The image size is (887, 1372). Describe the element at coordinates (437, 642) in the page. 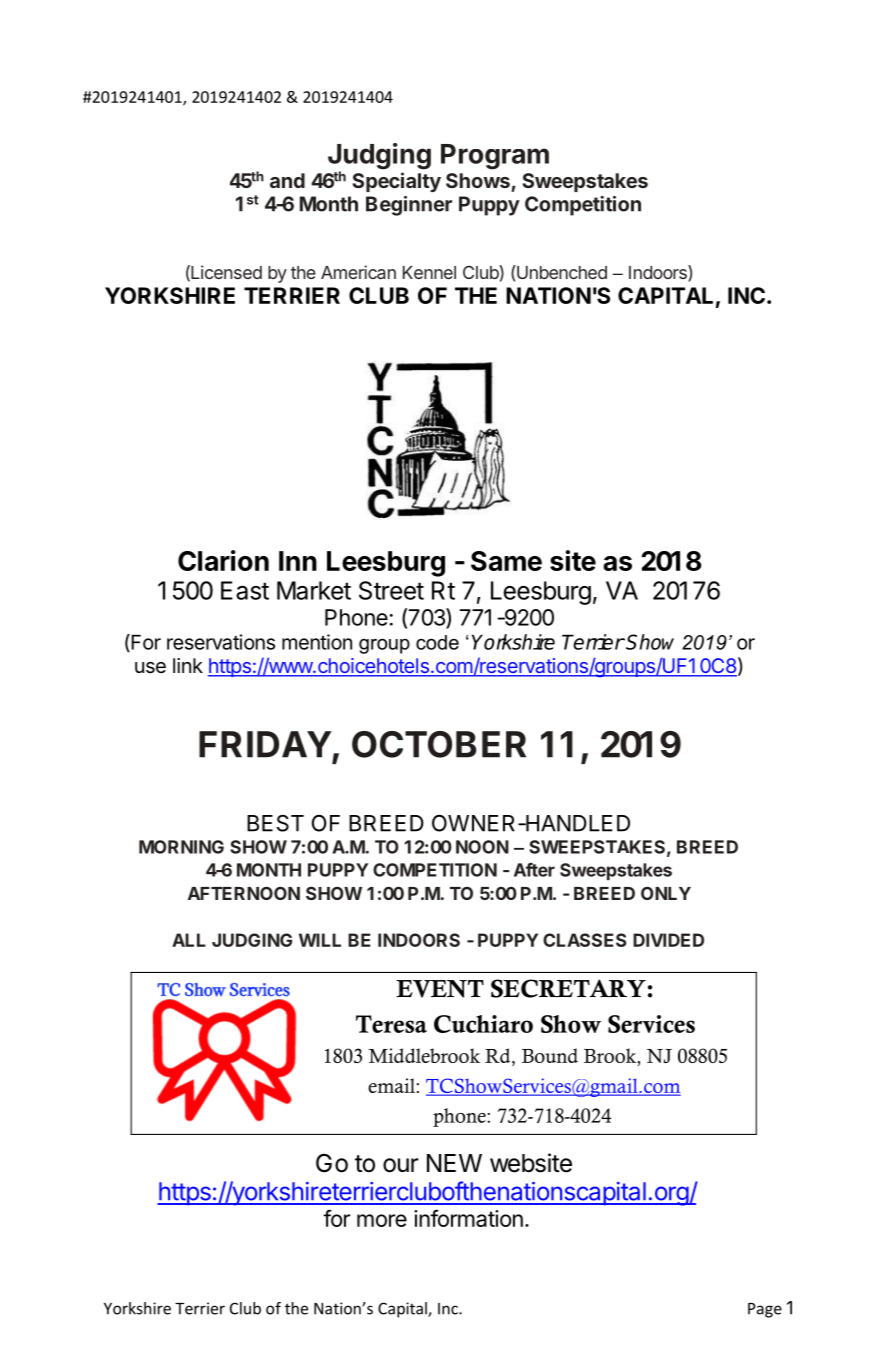

I see `code` at that location.
